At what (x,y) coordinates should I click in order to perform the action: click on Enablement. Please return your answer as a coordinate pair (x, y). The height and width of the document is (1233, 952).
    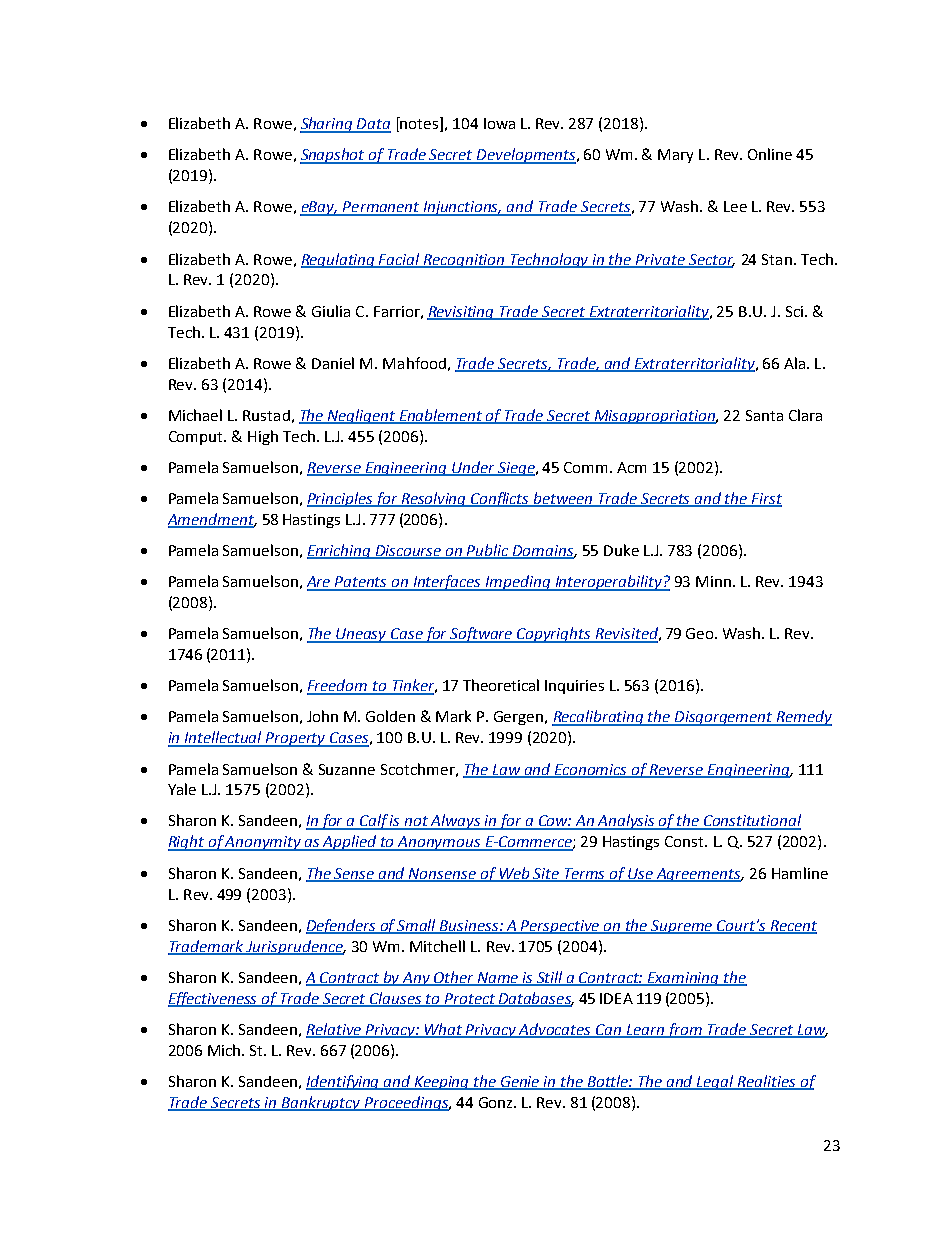
    Looking at the image, I should click on (441, 416).
